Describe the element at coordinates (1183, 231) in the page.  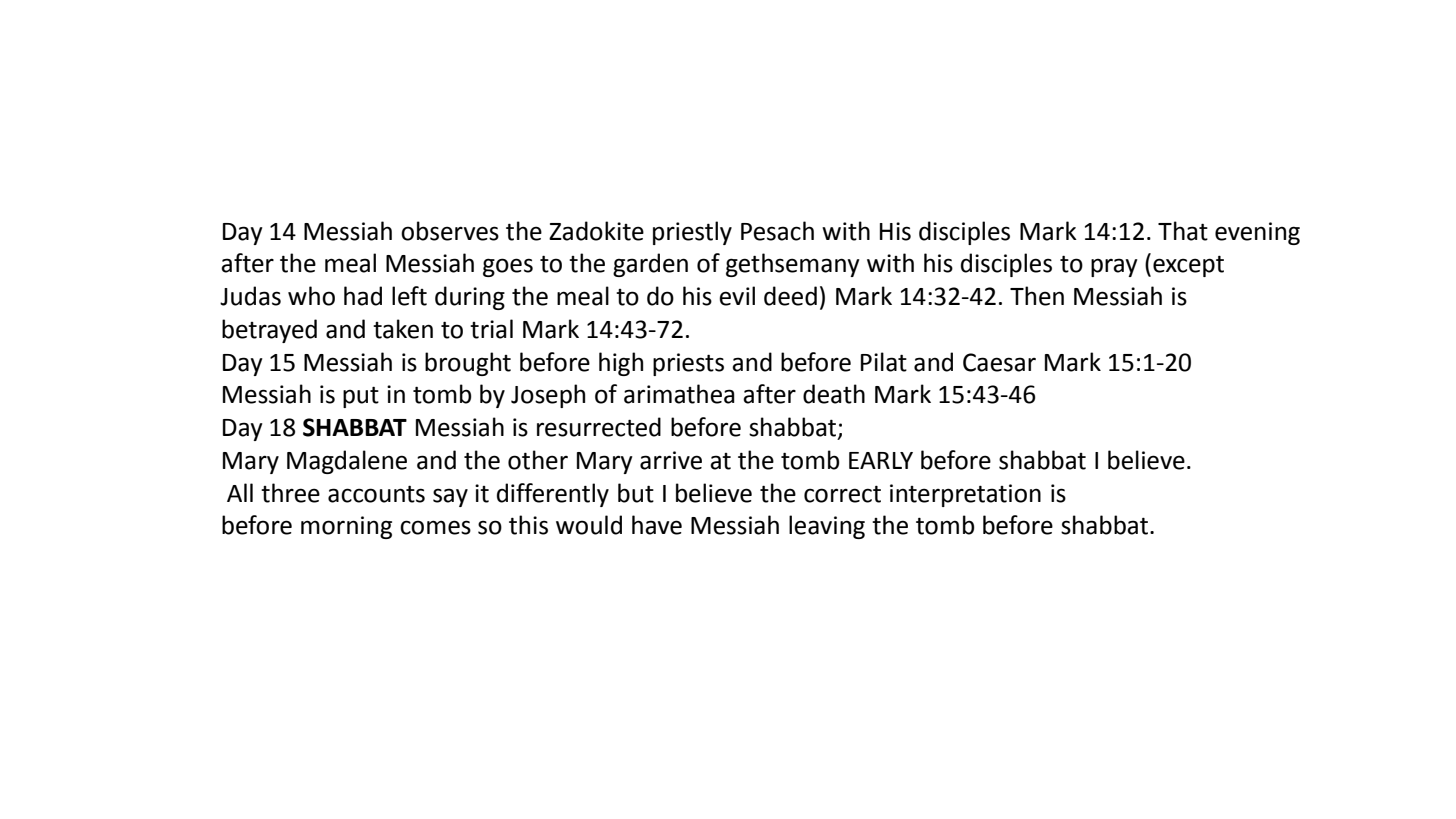
I see `That` at that location.
